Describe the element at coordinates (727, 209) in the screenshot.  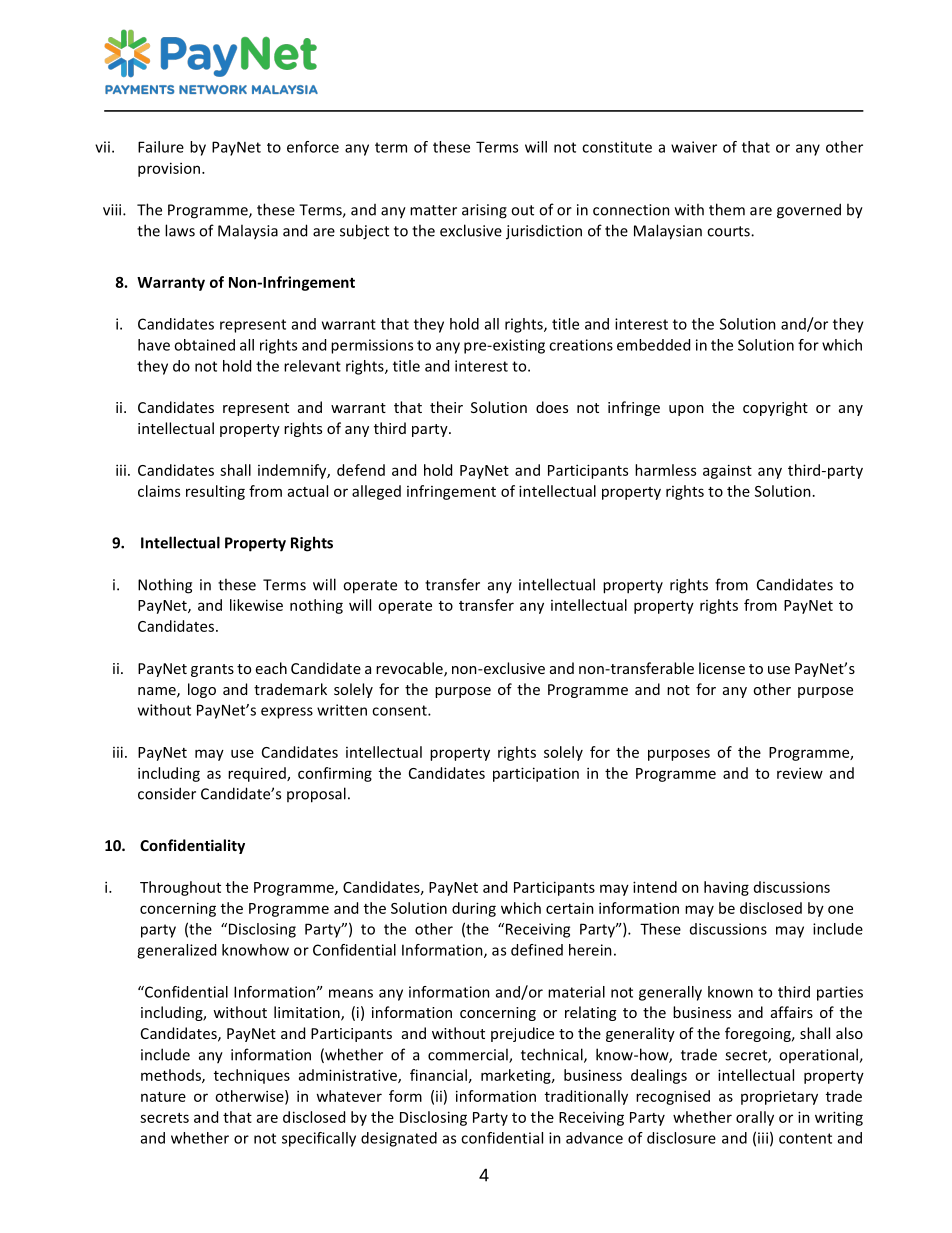
I see `them` at that location.
